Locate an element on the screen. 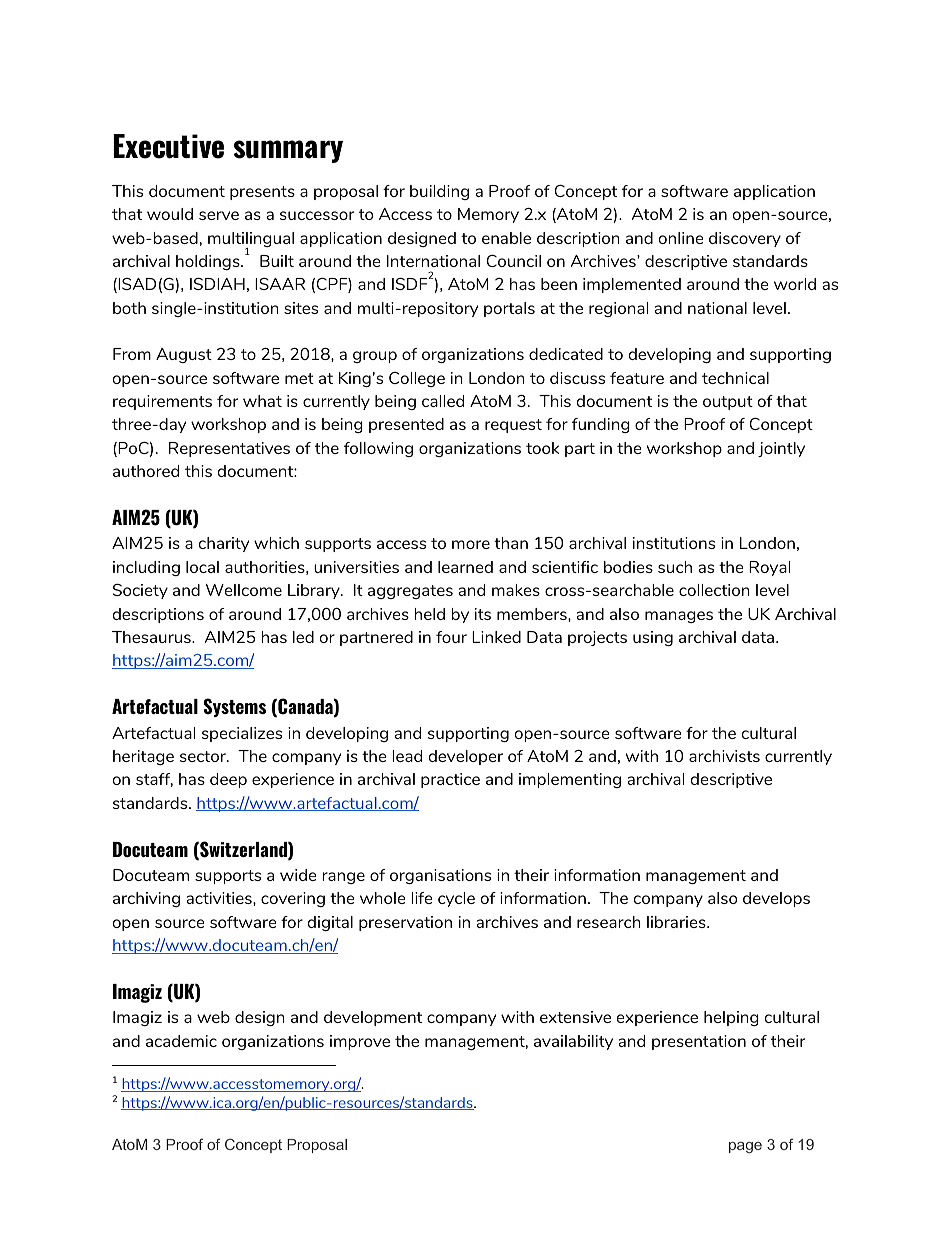 This screenshot has width=952, height=1233. manages is located at coordinates (679, 617).
